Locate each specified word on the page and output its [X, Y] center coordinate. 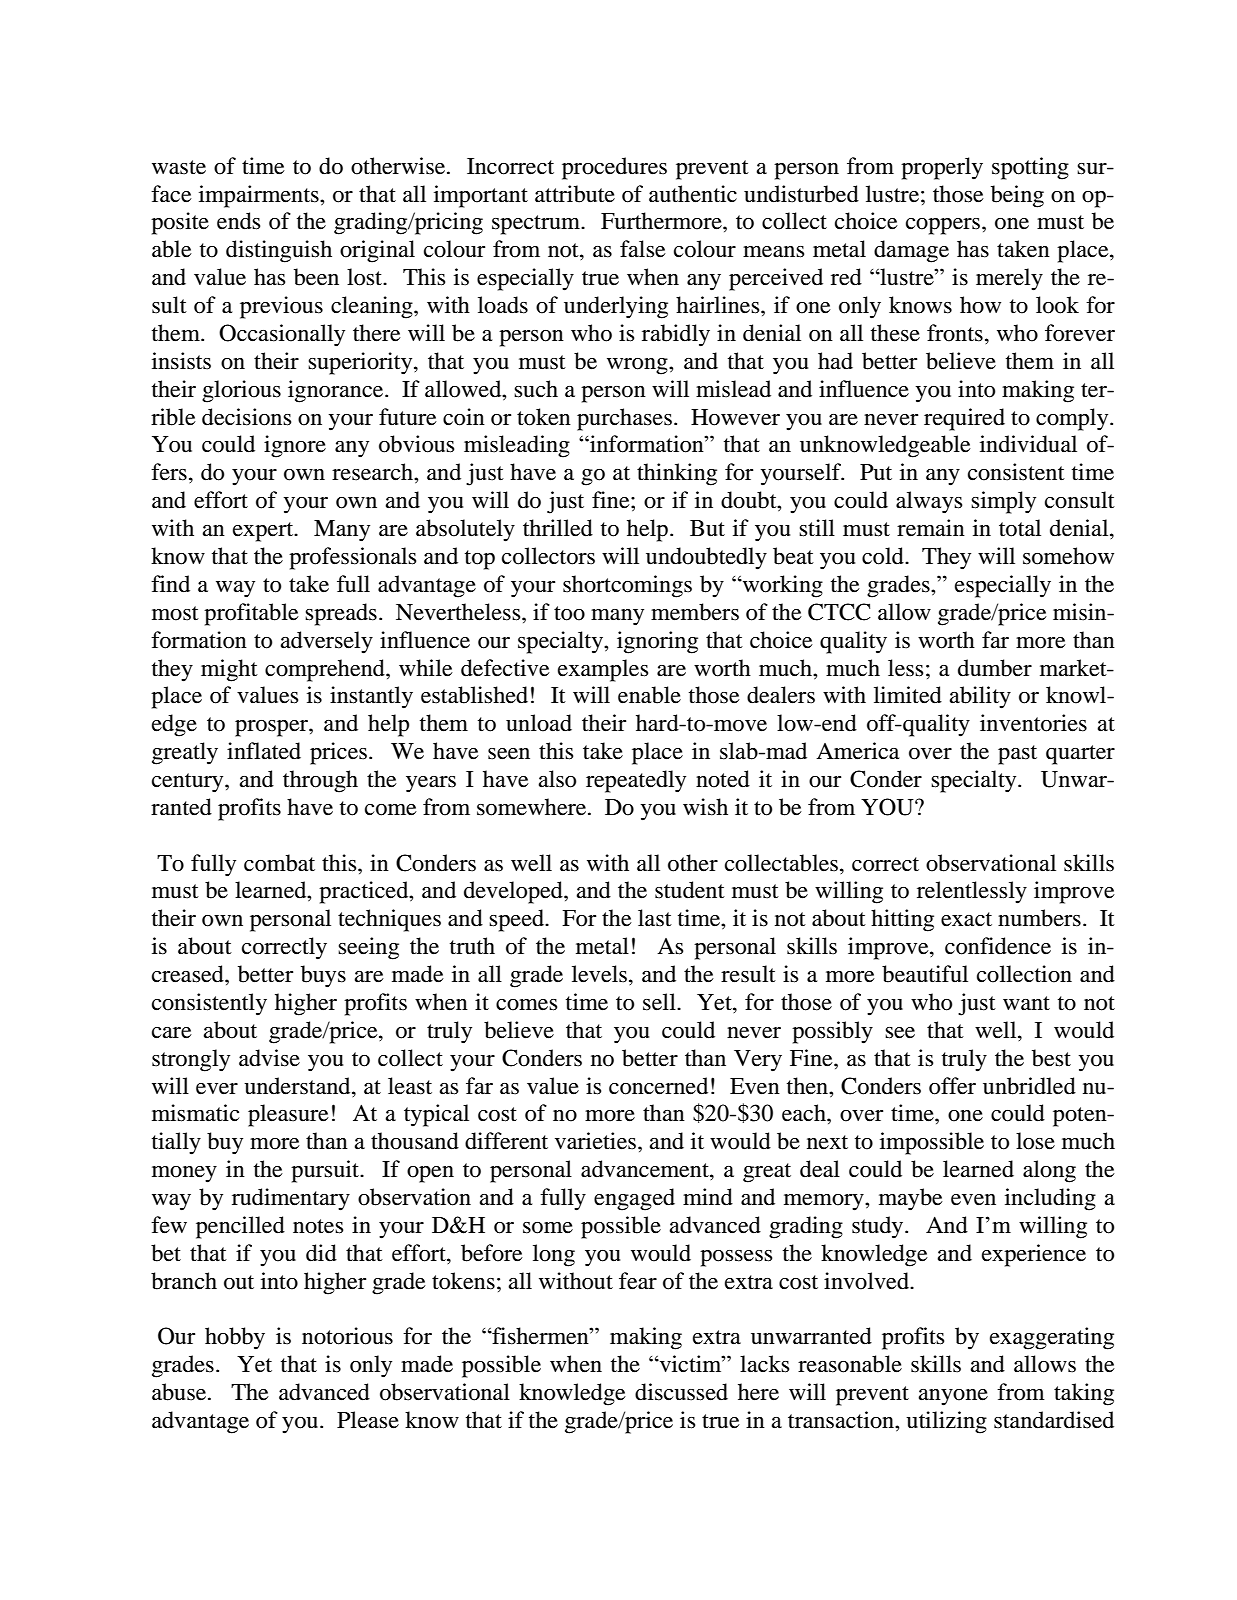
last [655, 918]
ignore [295, 446]
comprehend [326, 670]
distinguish [279, 251]
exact [966, 919]
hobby [235, 1338]
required [964, 419]
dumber [995, 668]
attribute [575, 194]
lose [1035, 1141]
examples [603, 670]
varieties [595, 1141]
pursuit [326, 1171]
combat [279, 863]
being [1017, 196]
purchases [624, 419]
